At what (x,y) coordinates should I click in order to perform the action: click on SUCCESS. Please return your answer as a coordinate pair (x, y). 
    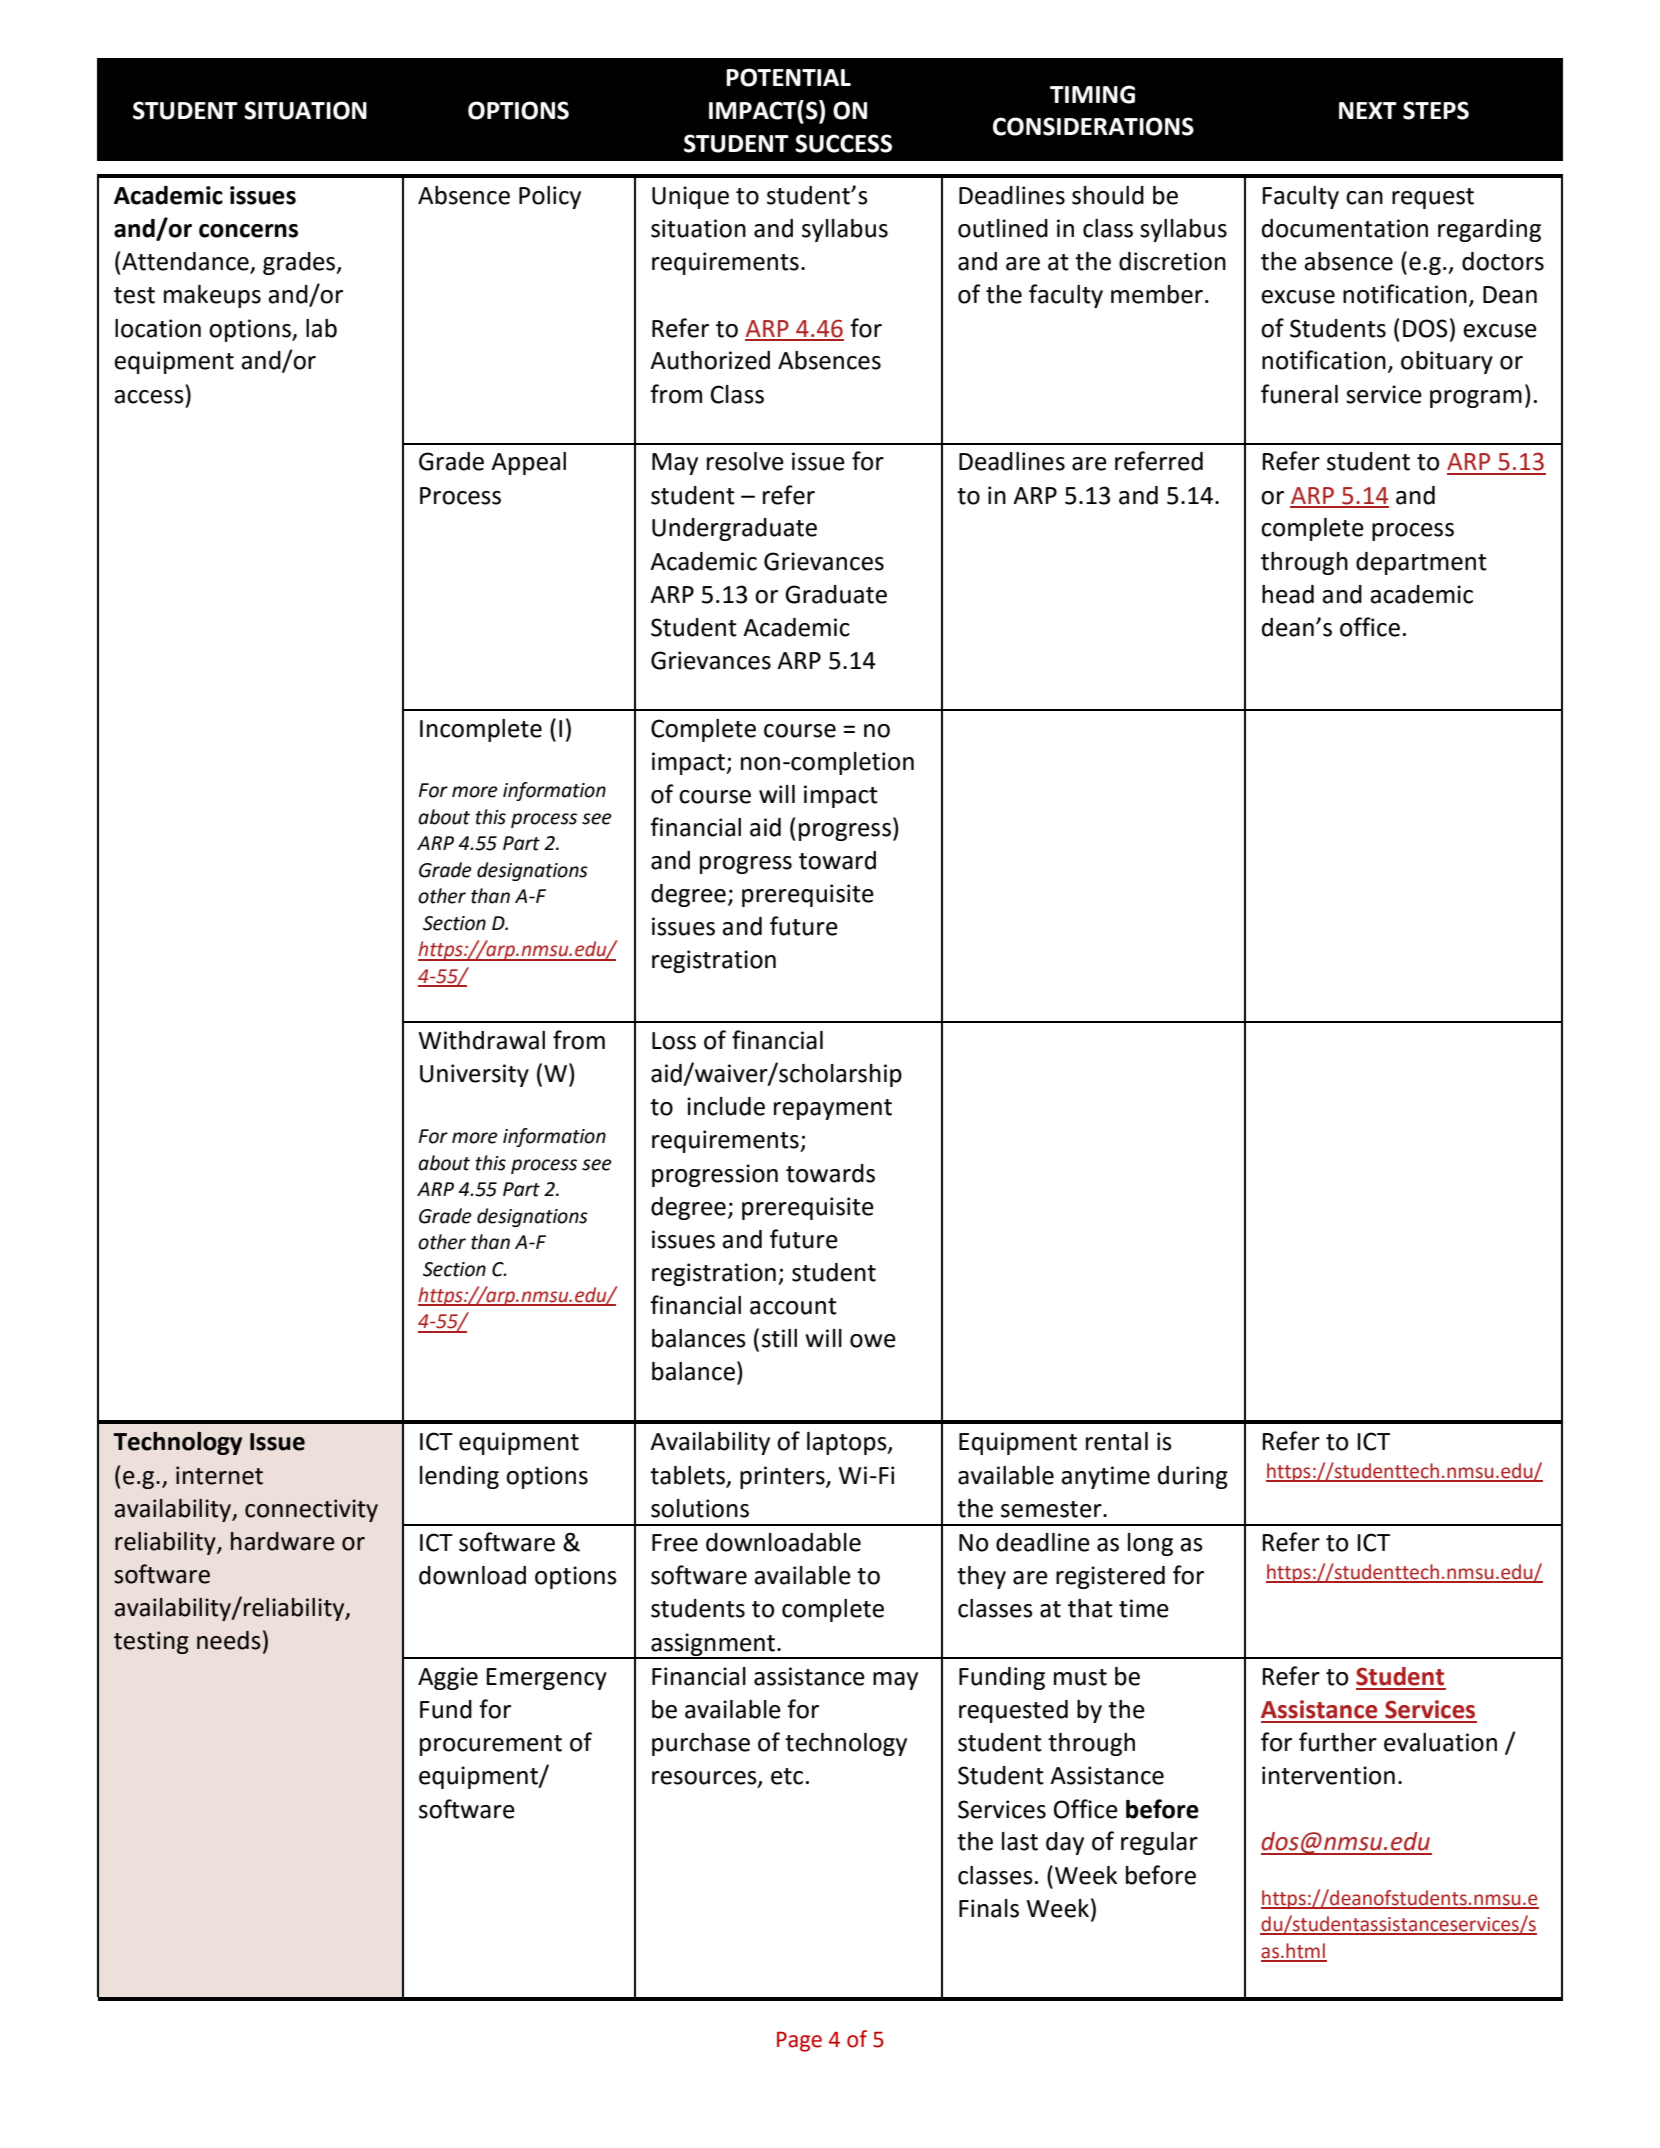
    Looking at the image, I should click on (843, 143).
